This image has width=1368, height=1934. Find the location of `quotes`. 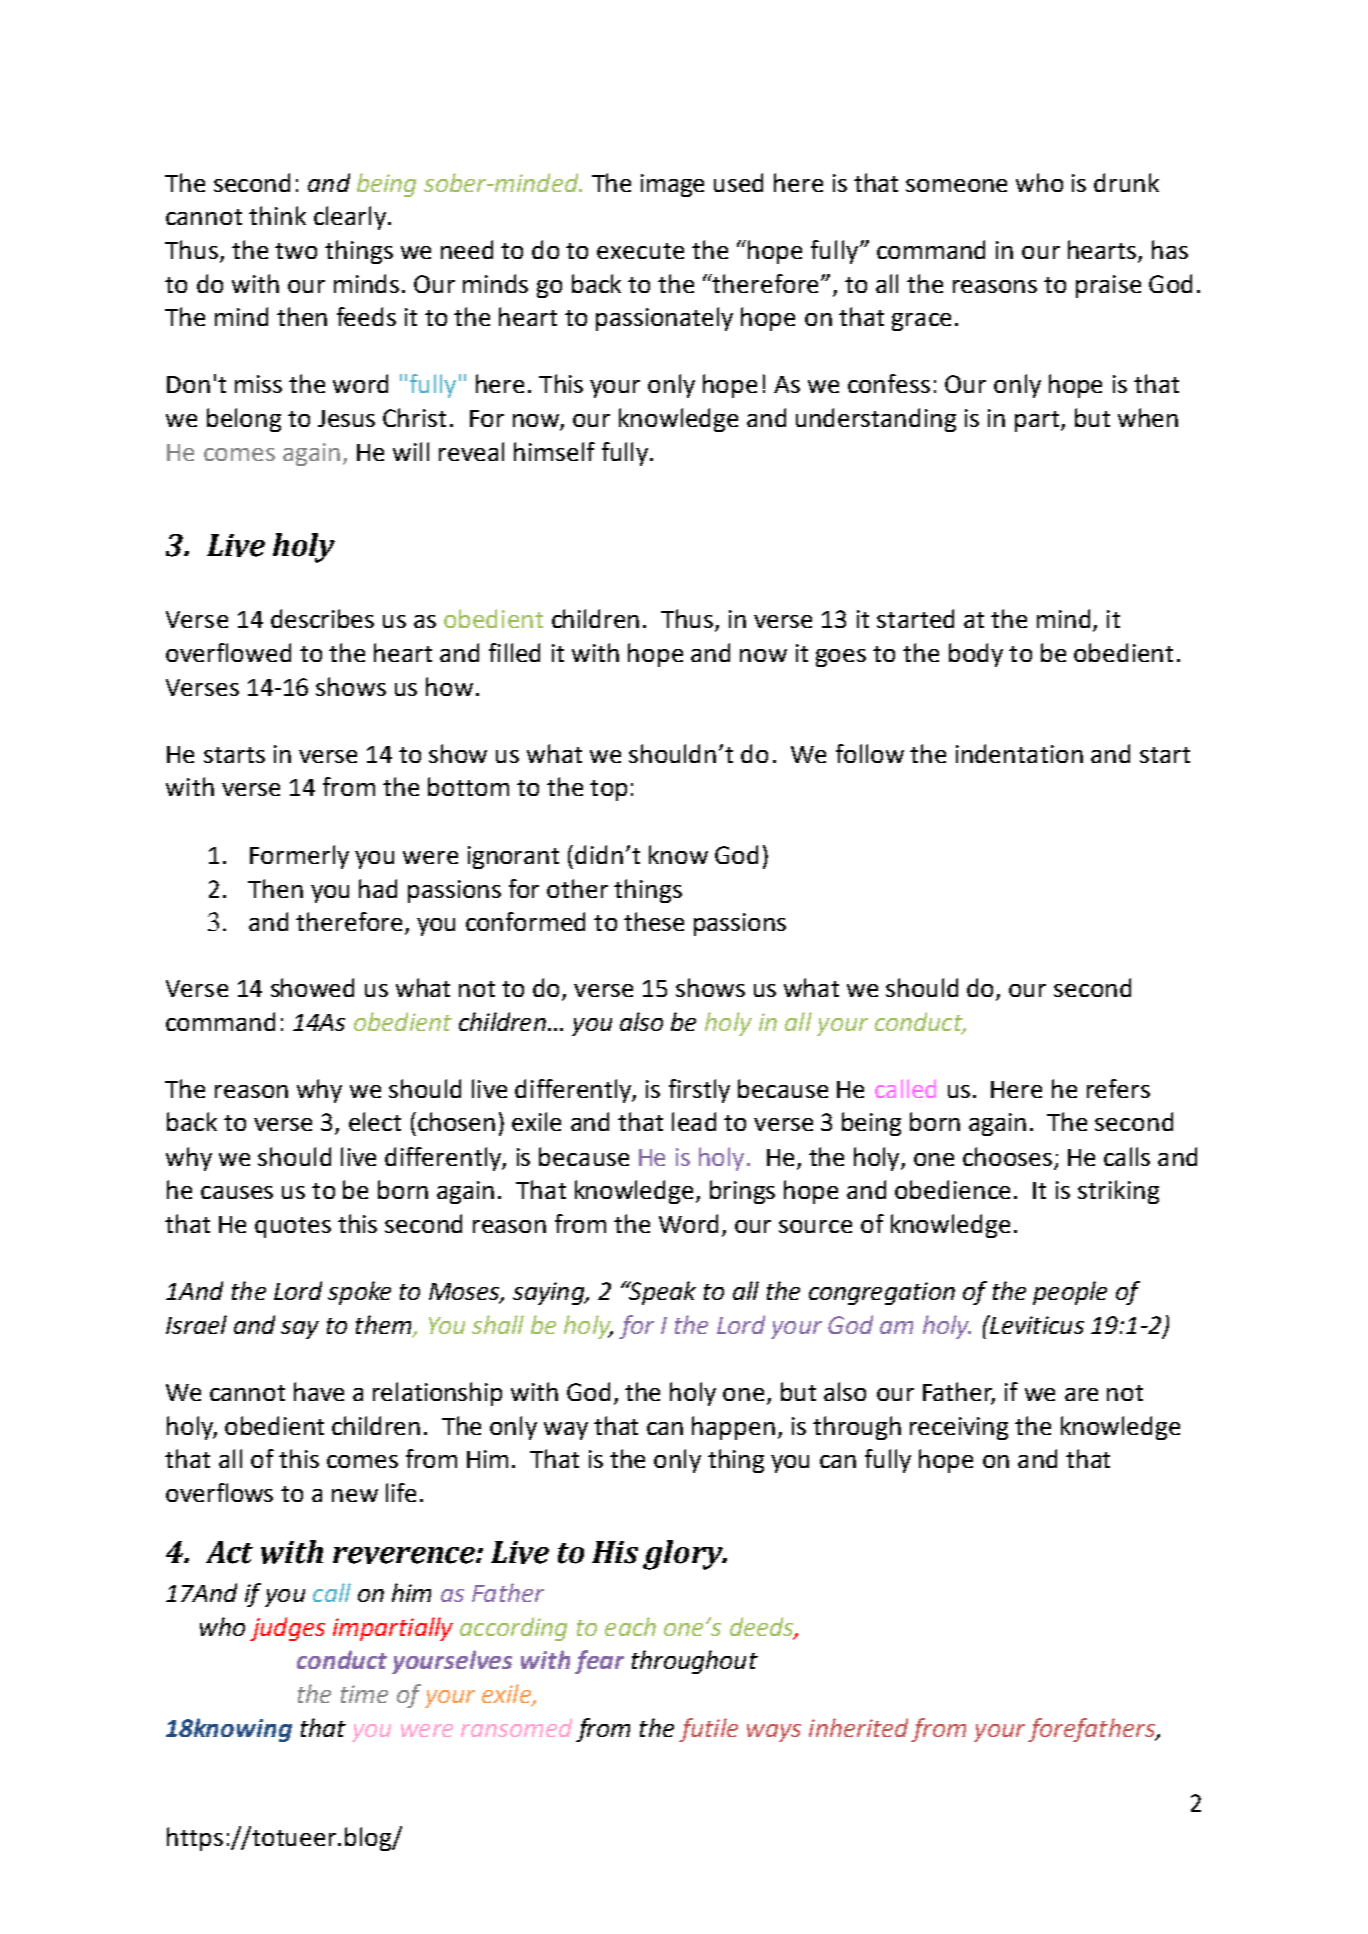

quotes is located at coordinates (293, 1227).
